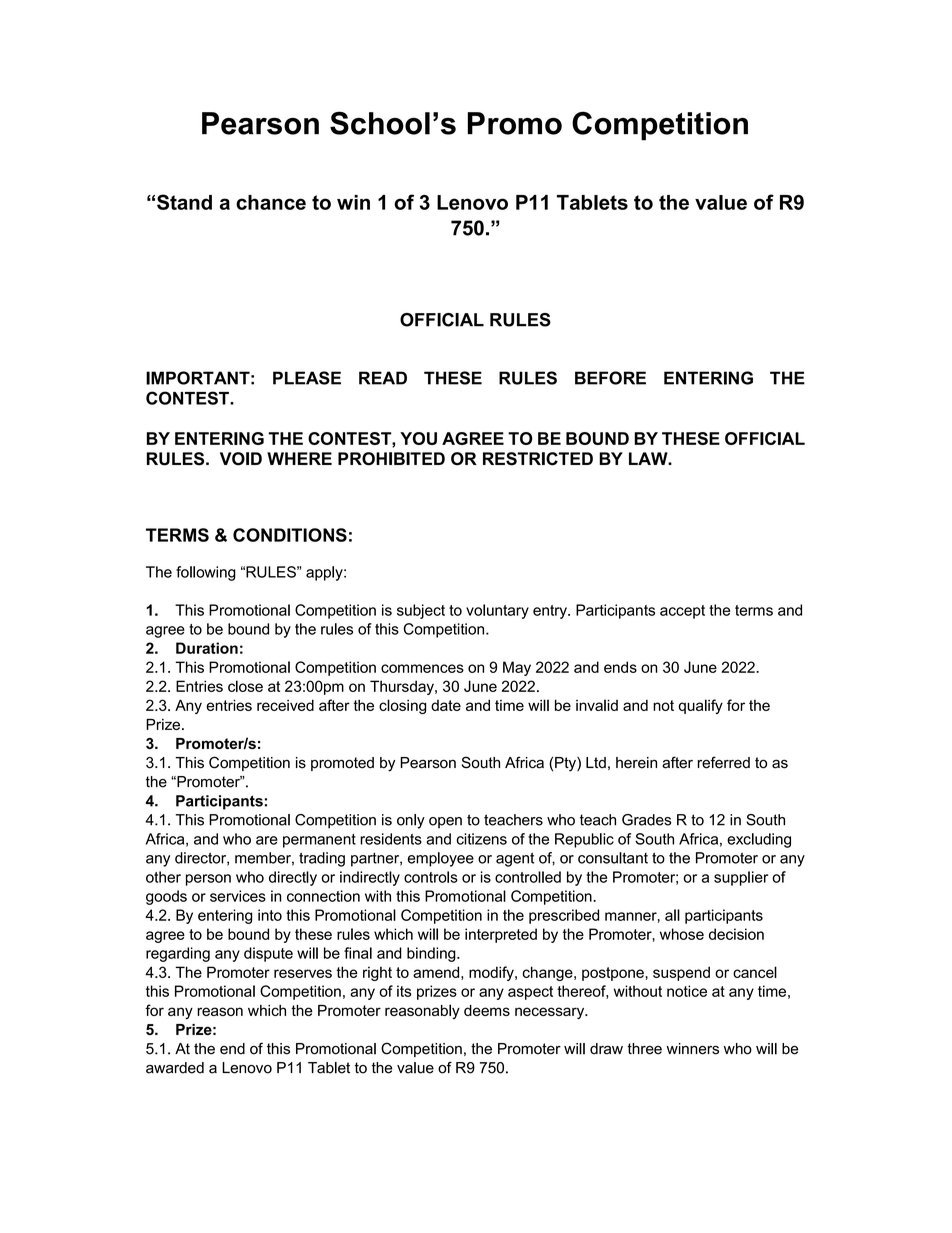  What do you see at coordinates (383, 378) in the screenshot?
I see `READ` at bounding box center [383, 378].
